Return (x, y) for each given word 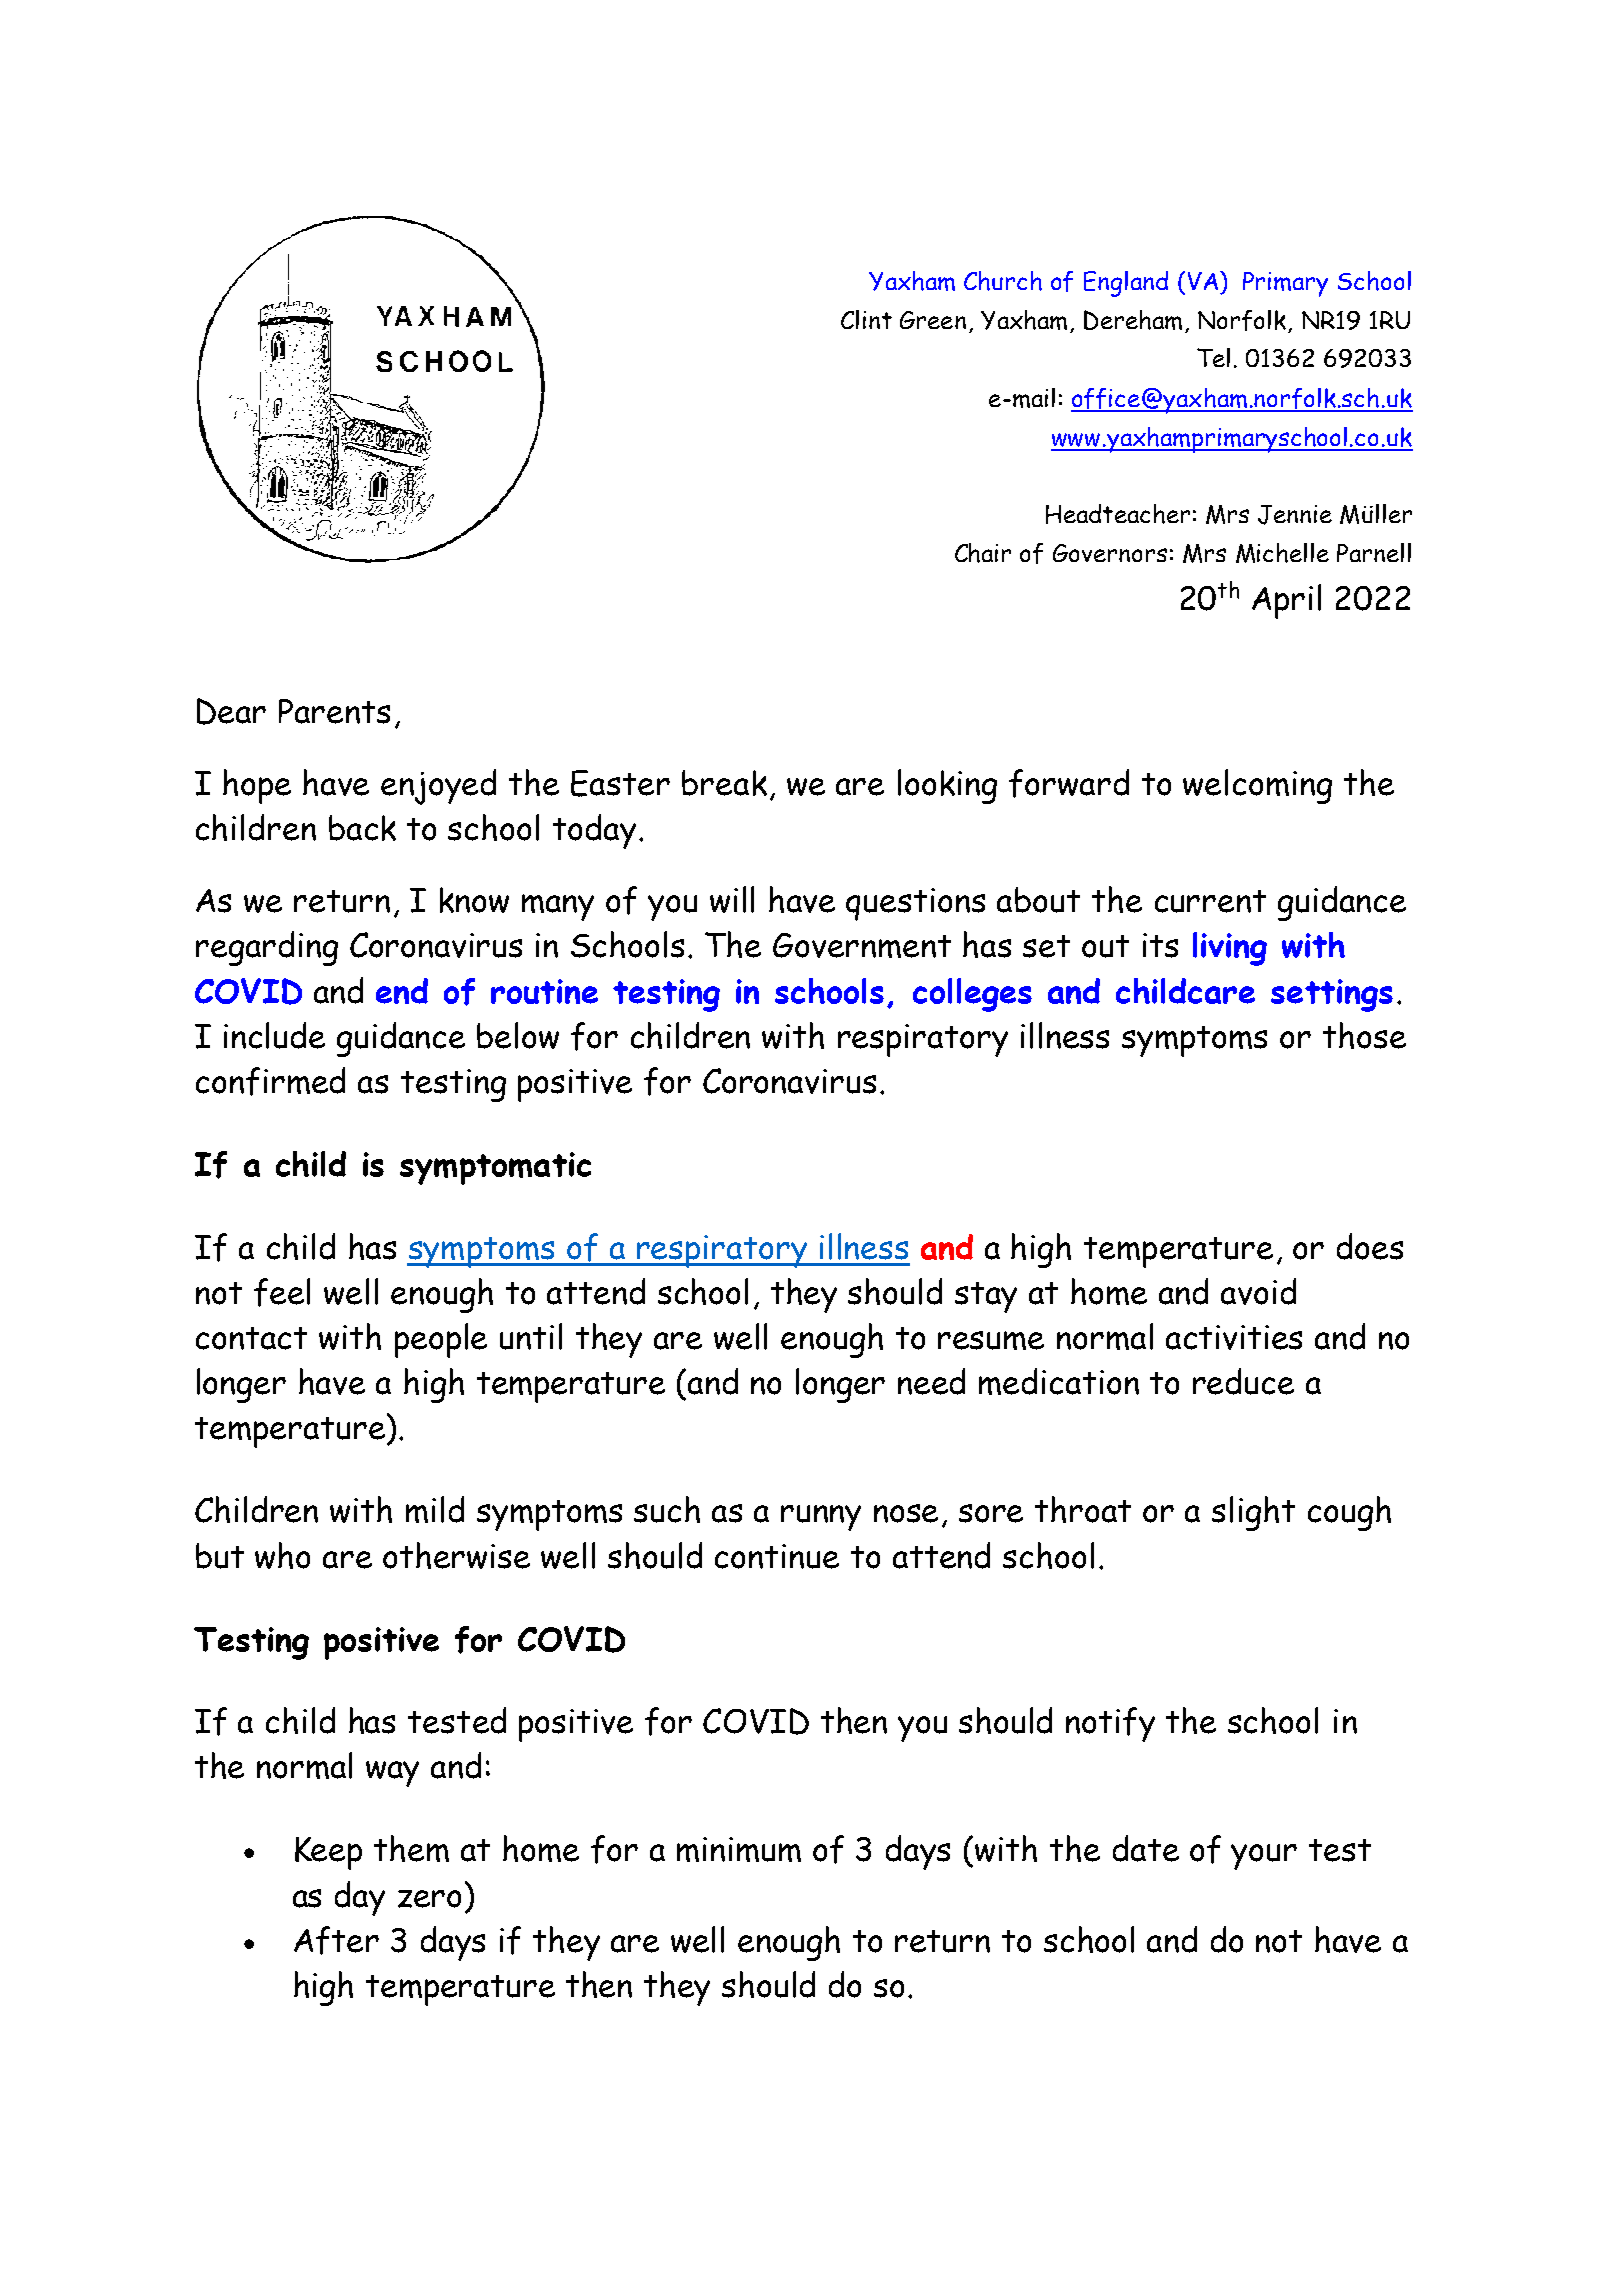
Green (933, 320)
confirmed (270, 1081)
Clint (866, 319)
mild (435, 1509)
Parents (334, 711)
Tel (1213, 357)
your (1264, 1857)
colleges (972, 995)
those (1364, 1035)
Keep (328, 1853)
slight (1253, 1513)
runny (821, 1518)
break (724, 783)
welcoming (1257, 786)
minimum (739, 1849)
